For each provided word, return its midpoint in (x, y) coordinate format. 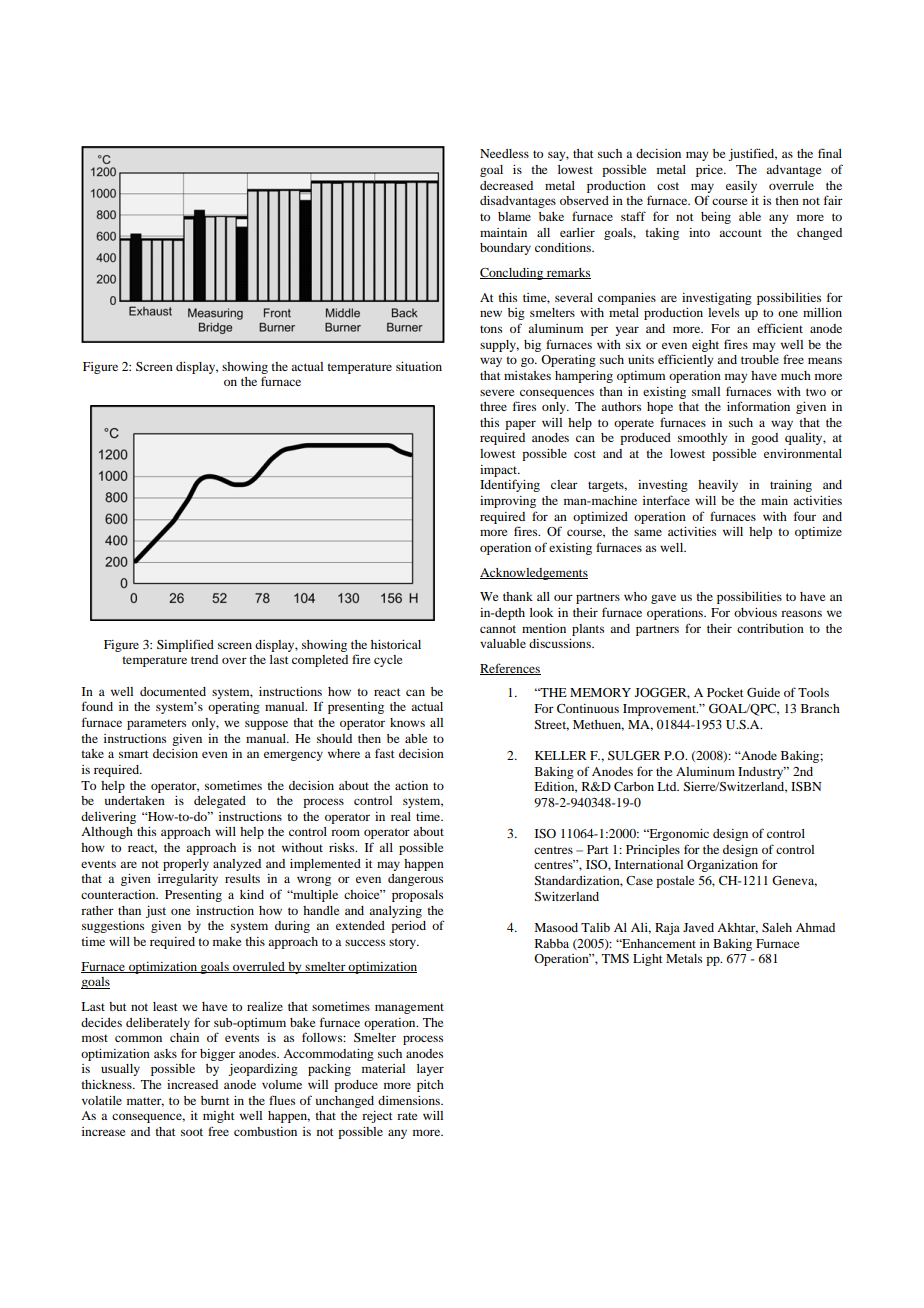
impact (500, 471)
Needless (504, 153)
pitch (430, 1086)
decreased (506, 185)
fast (385, 753)
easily (741, 187)
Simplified (185, 645)
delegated (220, 802)
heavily (718, 486)
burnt (215, 1100)
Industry (762, 773)
